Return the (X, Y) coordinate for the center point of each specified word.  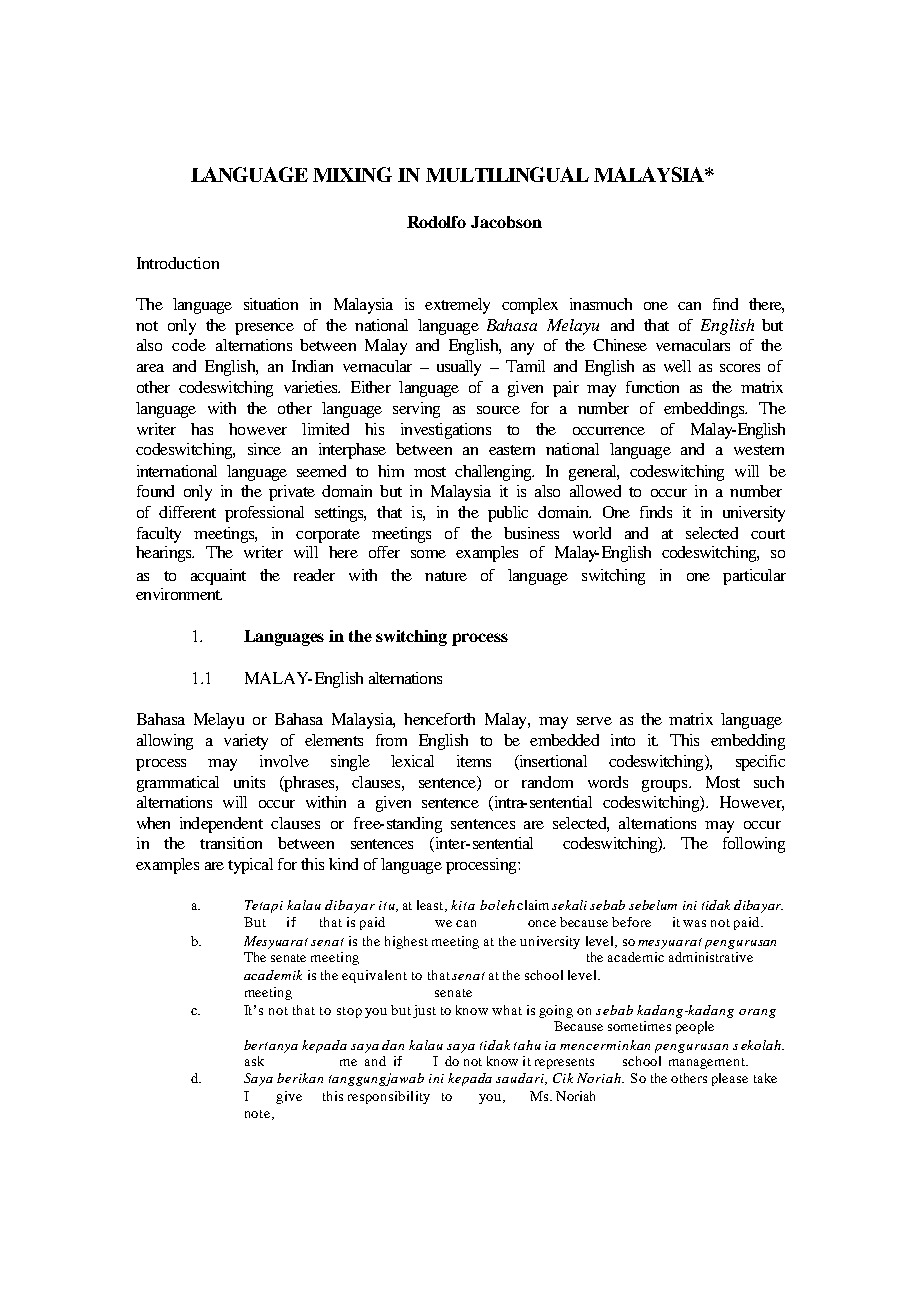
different (187, 512)
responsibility (389, 1097)
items (474, 761)
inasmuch (601, 304)
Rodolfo (436, 222)
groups (666, 786)
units (249, 782)
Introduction (178, 263)
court (768, 534)
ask (254, 1061)
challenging (494, 473)
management (708, 1063)
